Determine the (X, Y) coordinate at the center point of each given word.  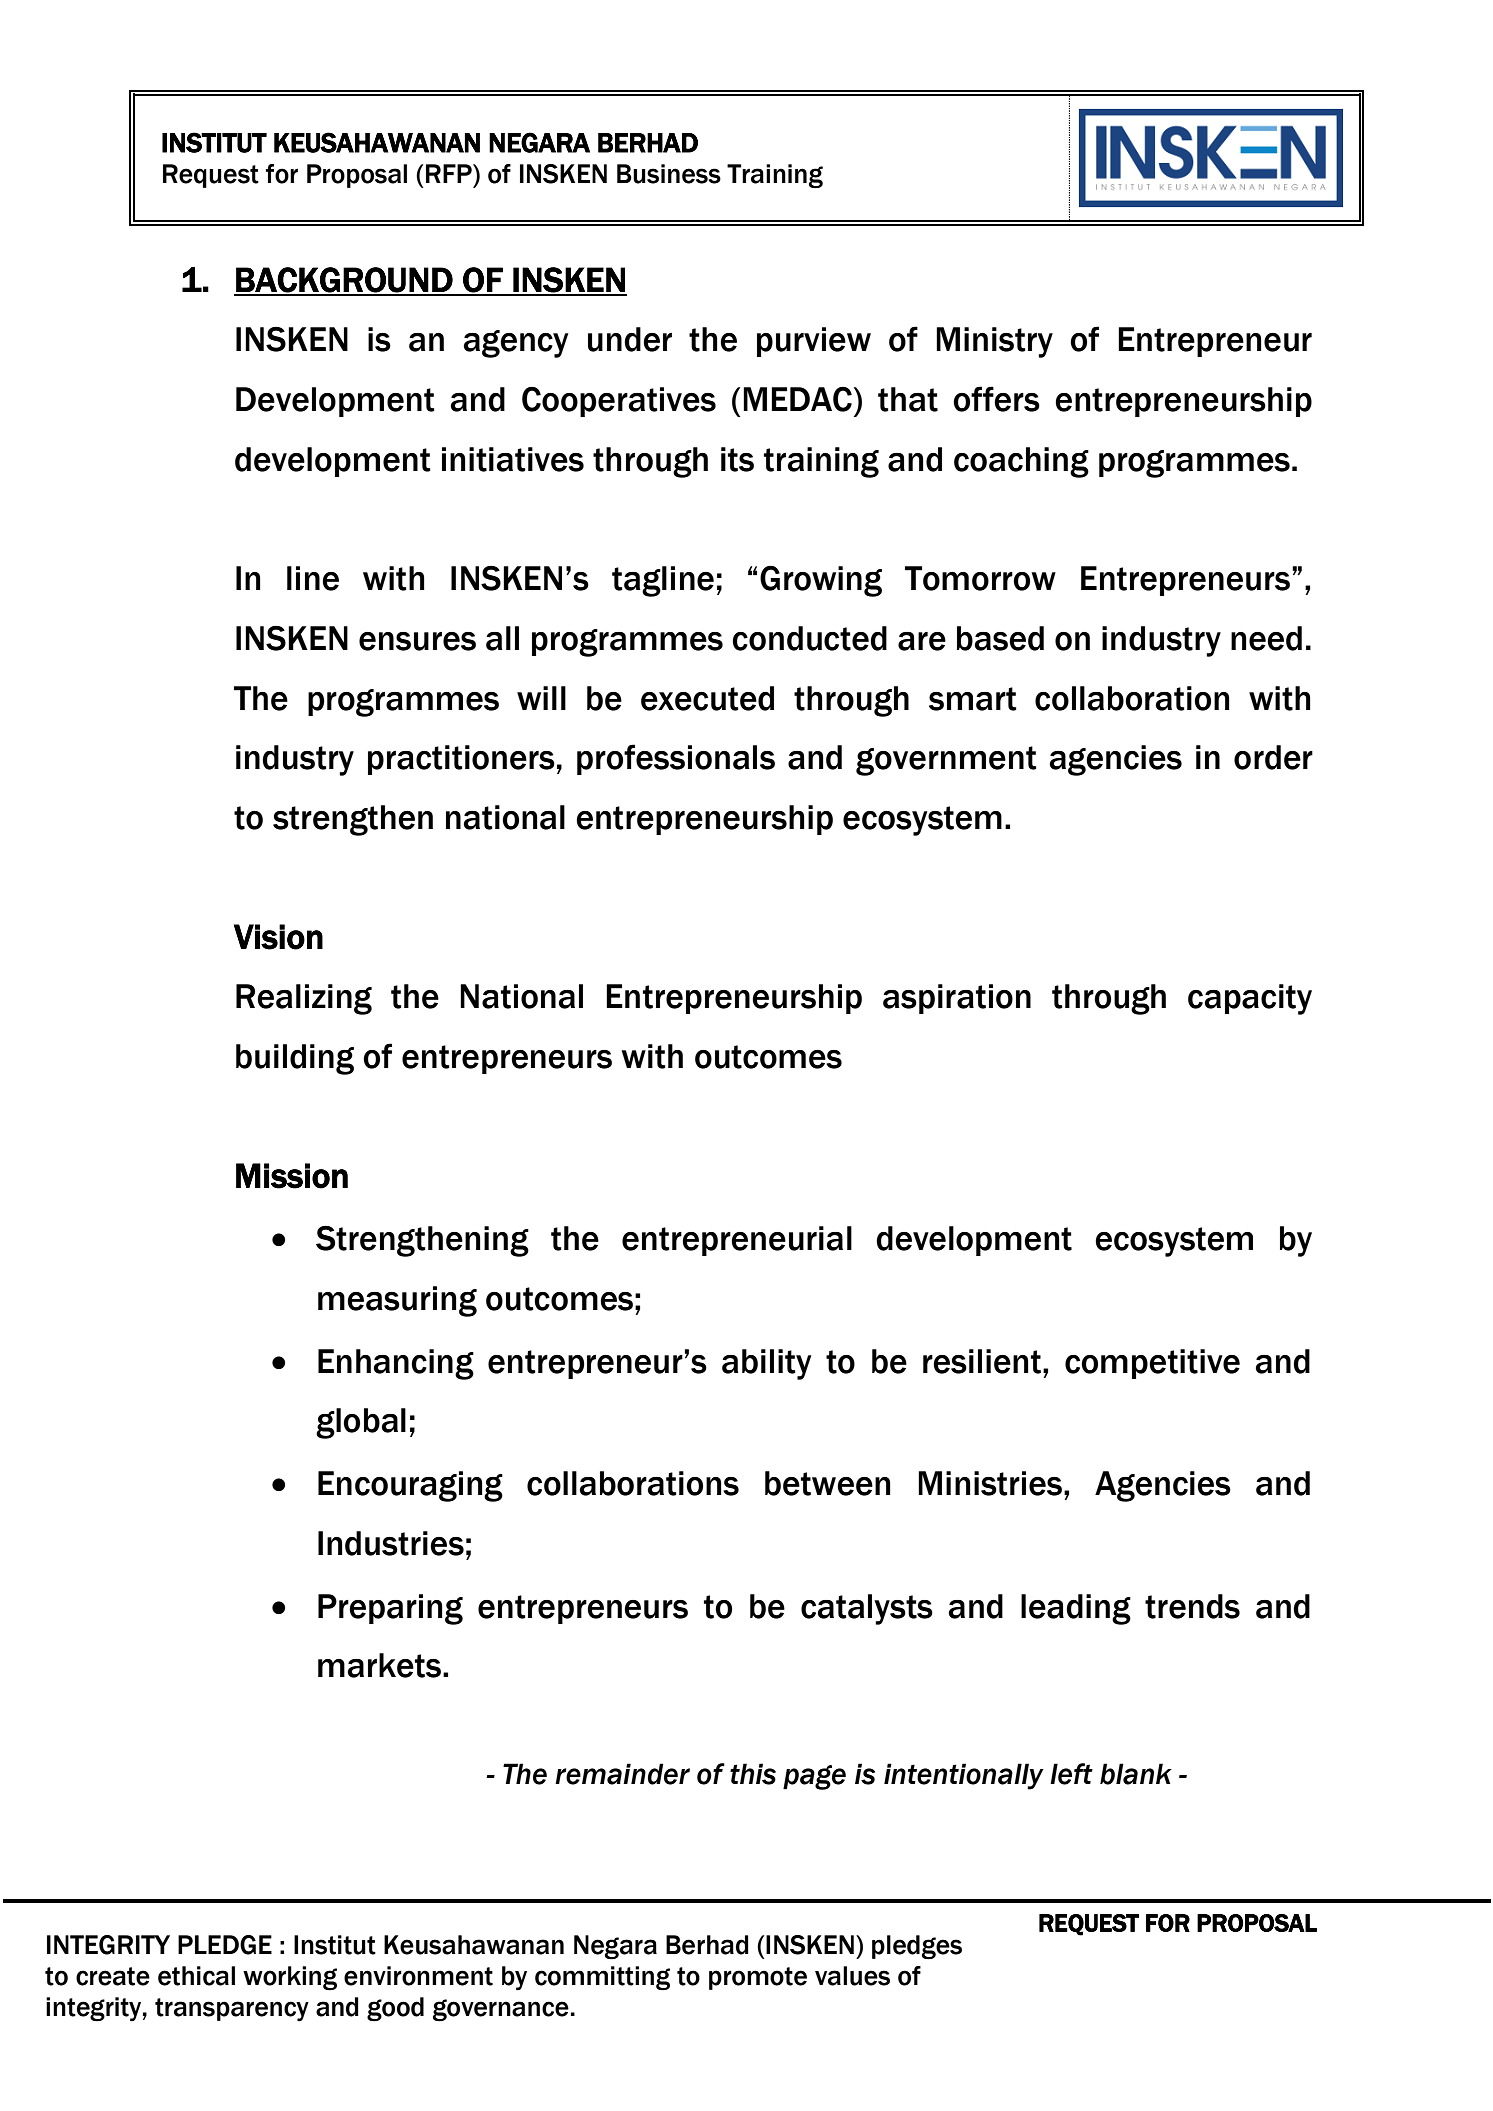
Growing (821, 581)
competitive (1152, 1364)
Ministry (994, 342)
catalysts (867, 1609)
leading (1076, 1609)
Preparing (390, 1609)
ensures (417, 641)
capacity (1250, 999)
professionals (676, 759)
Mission (292, 1176)
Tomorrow (980, 578)
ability (766, 1364)
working (290, 1978)
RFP (450, 173)
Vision (278, 937)
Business (669, 174)
